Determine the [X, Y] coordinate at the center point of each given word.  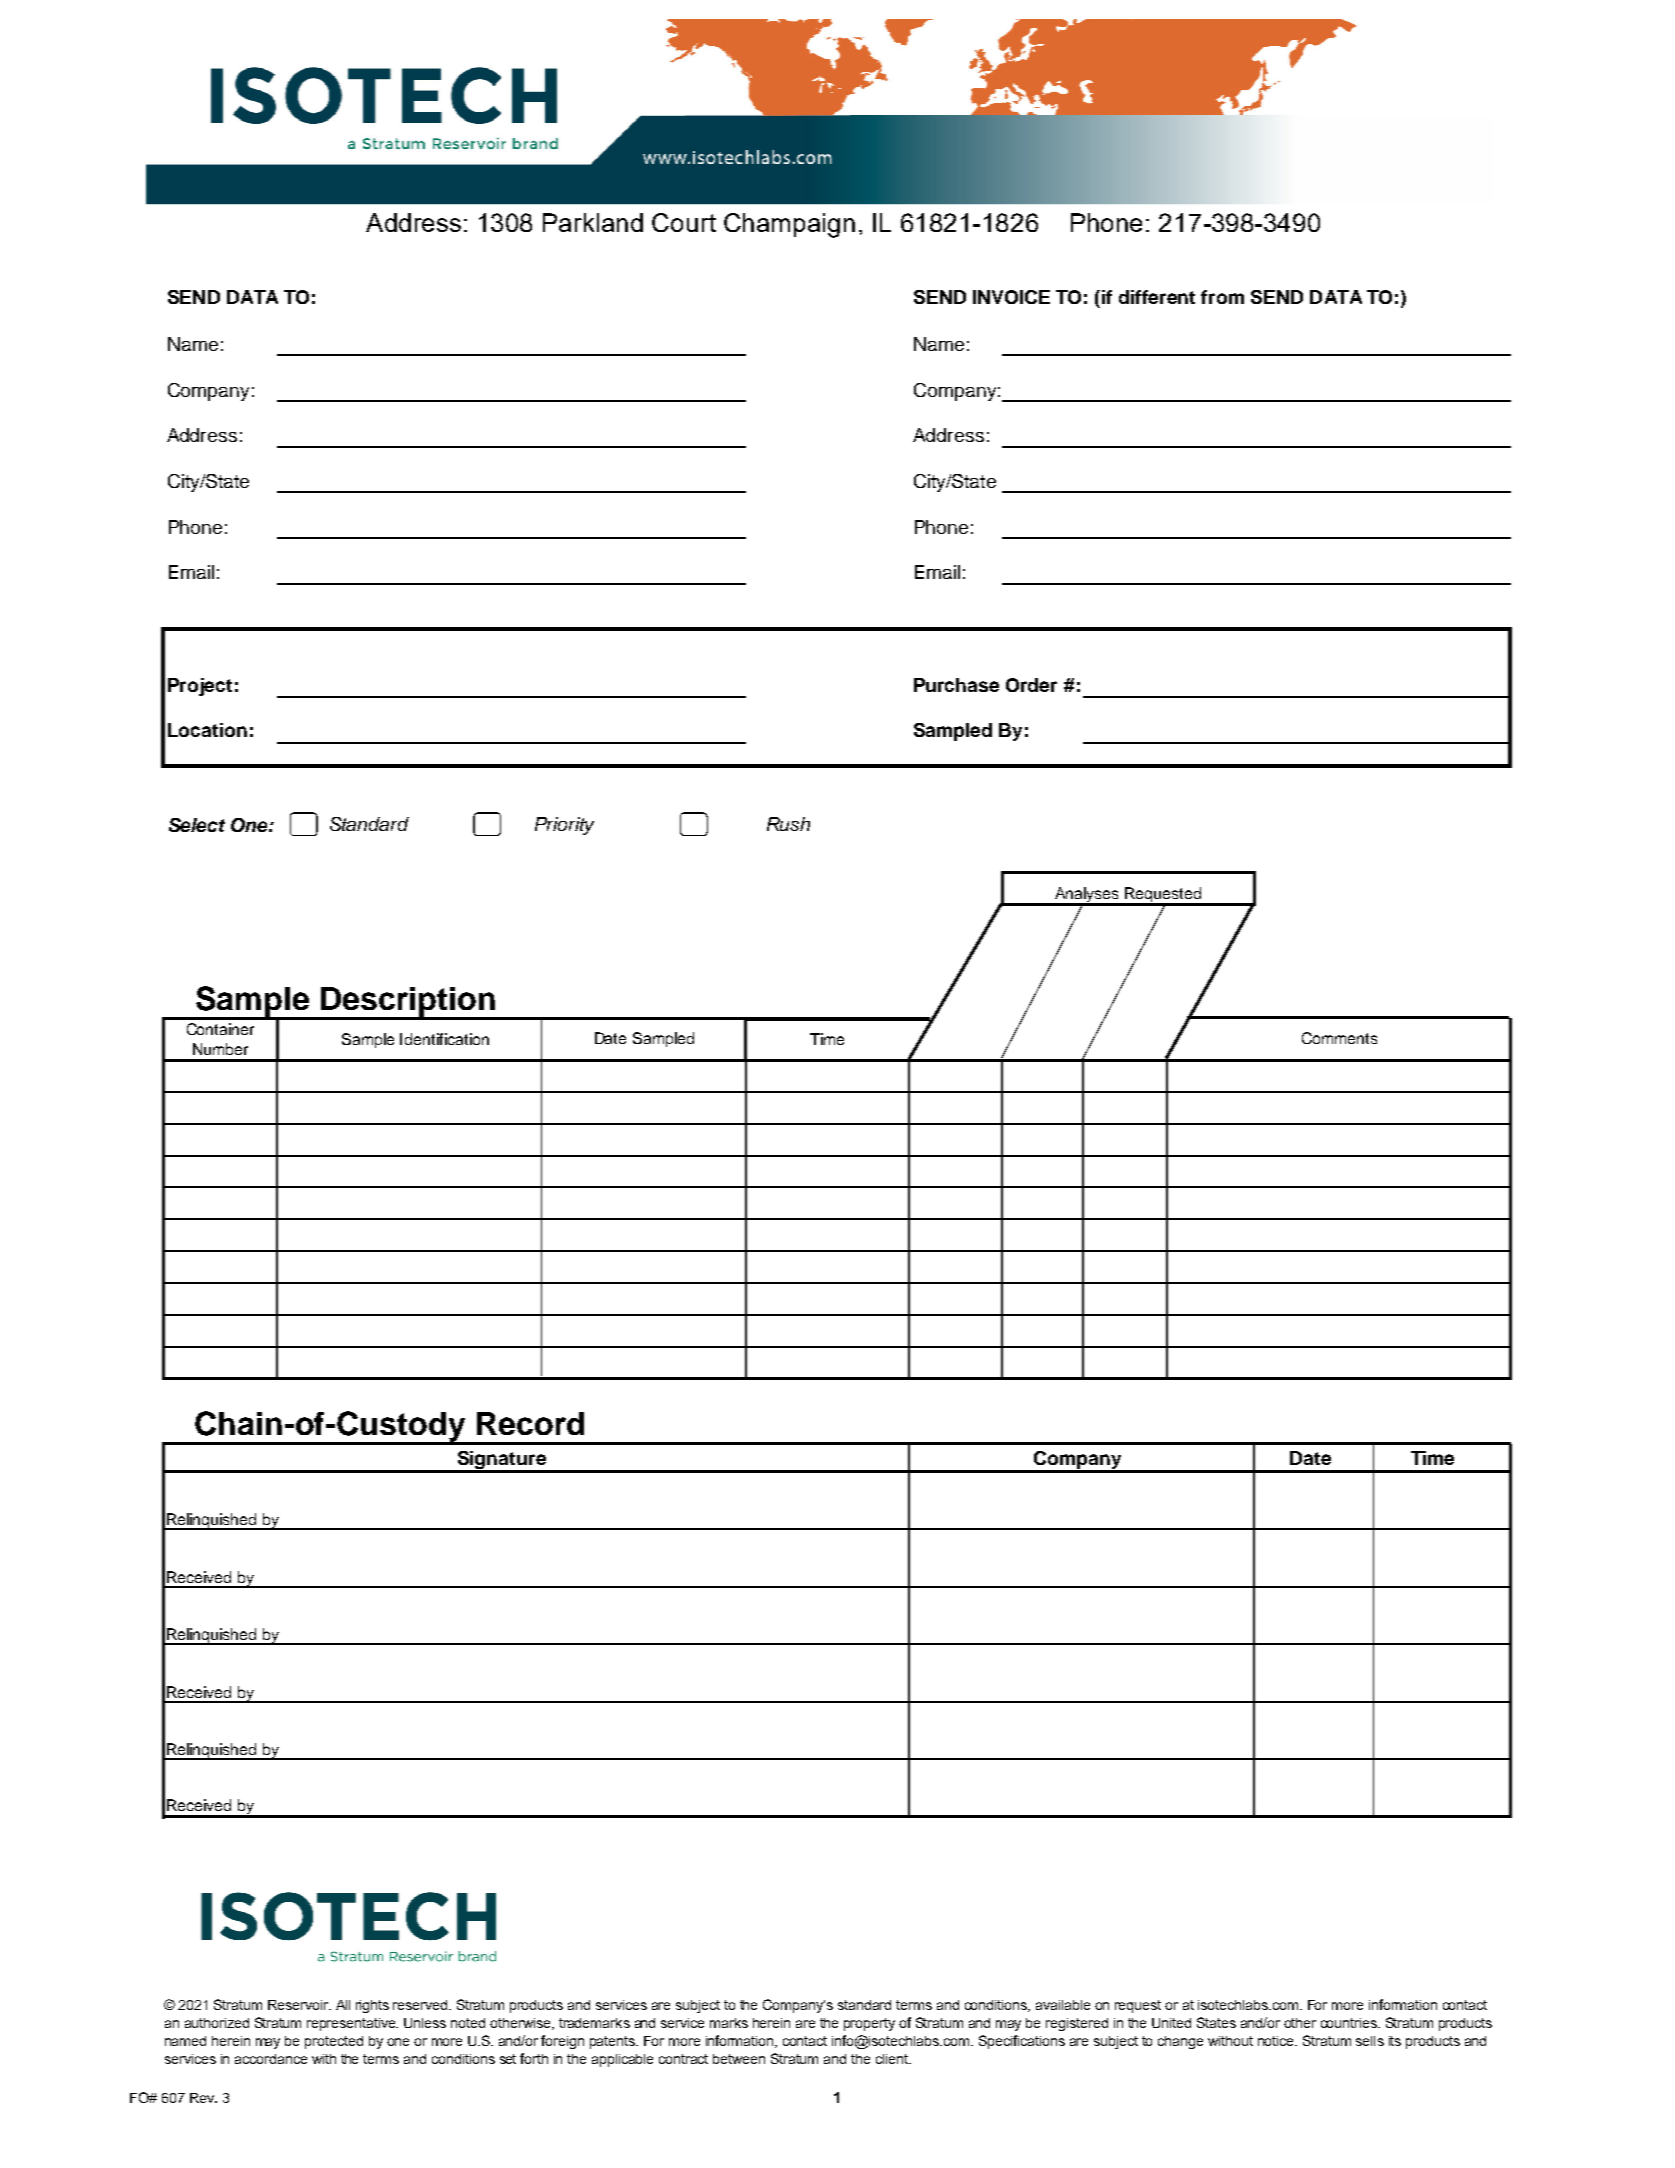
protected [334, 2042]
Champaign [789, 225]
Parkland [593, 222]
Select [197, 825]
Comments [1339, 1038]
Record [530, 1423]
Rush [788, 824]
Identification [444, 1039]
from [1222, 297]
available [1063, 2005]
